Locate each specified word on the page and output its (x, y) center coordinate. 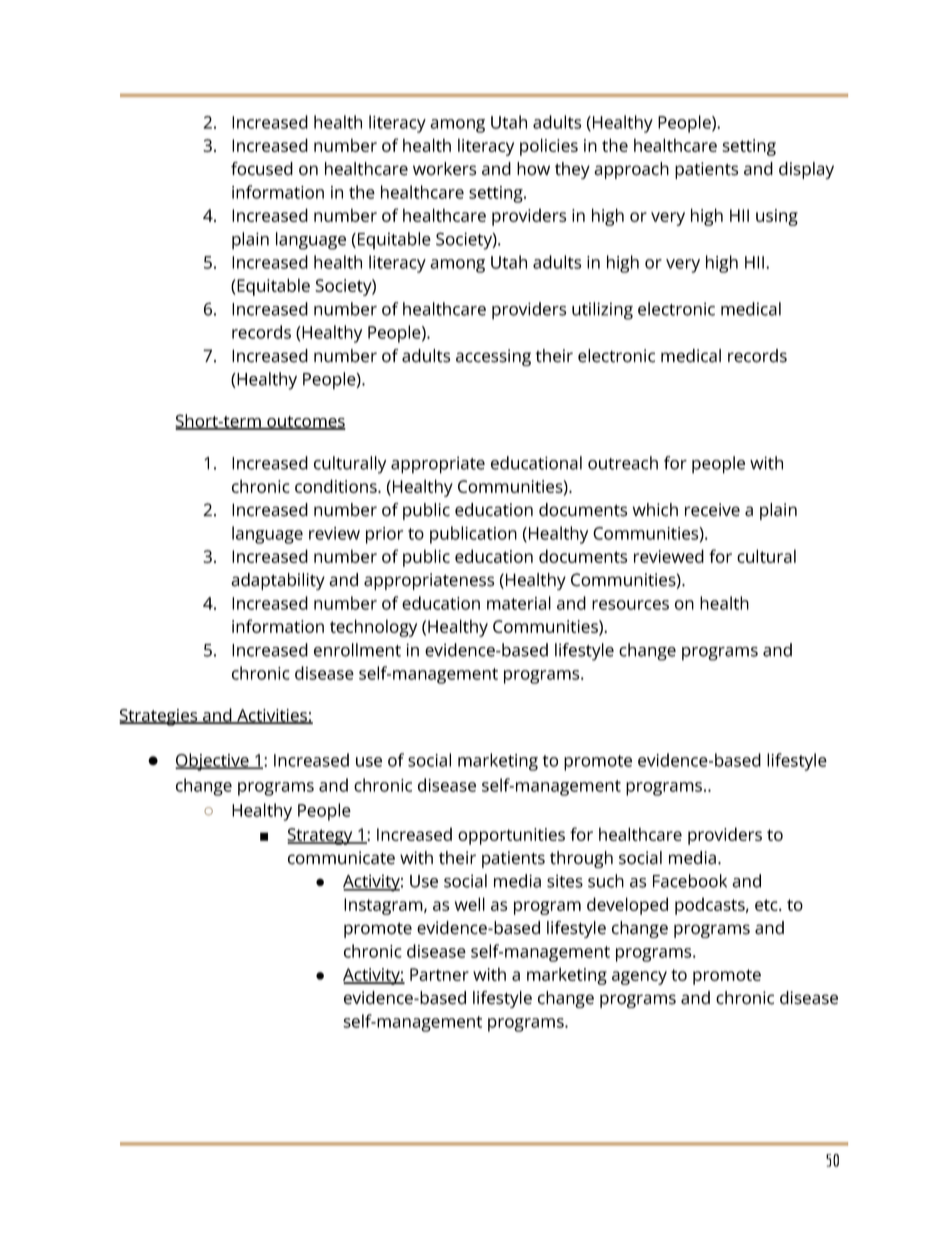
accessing (493, 357)
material (519, 603)
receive (712, 510)
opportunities (511, 836)
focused (262, 169)
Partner (439, 974)
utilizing (602, 311)
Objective (213, 762)
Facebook (690, 881)
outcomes (305, 423)
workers (444, 169)
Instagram (384, 906)
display (806, 170)
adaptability (278, 581)
